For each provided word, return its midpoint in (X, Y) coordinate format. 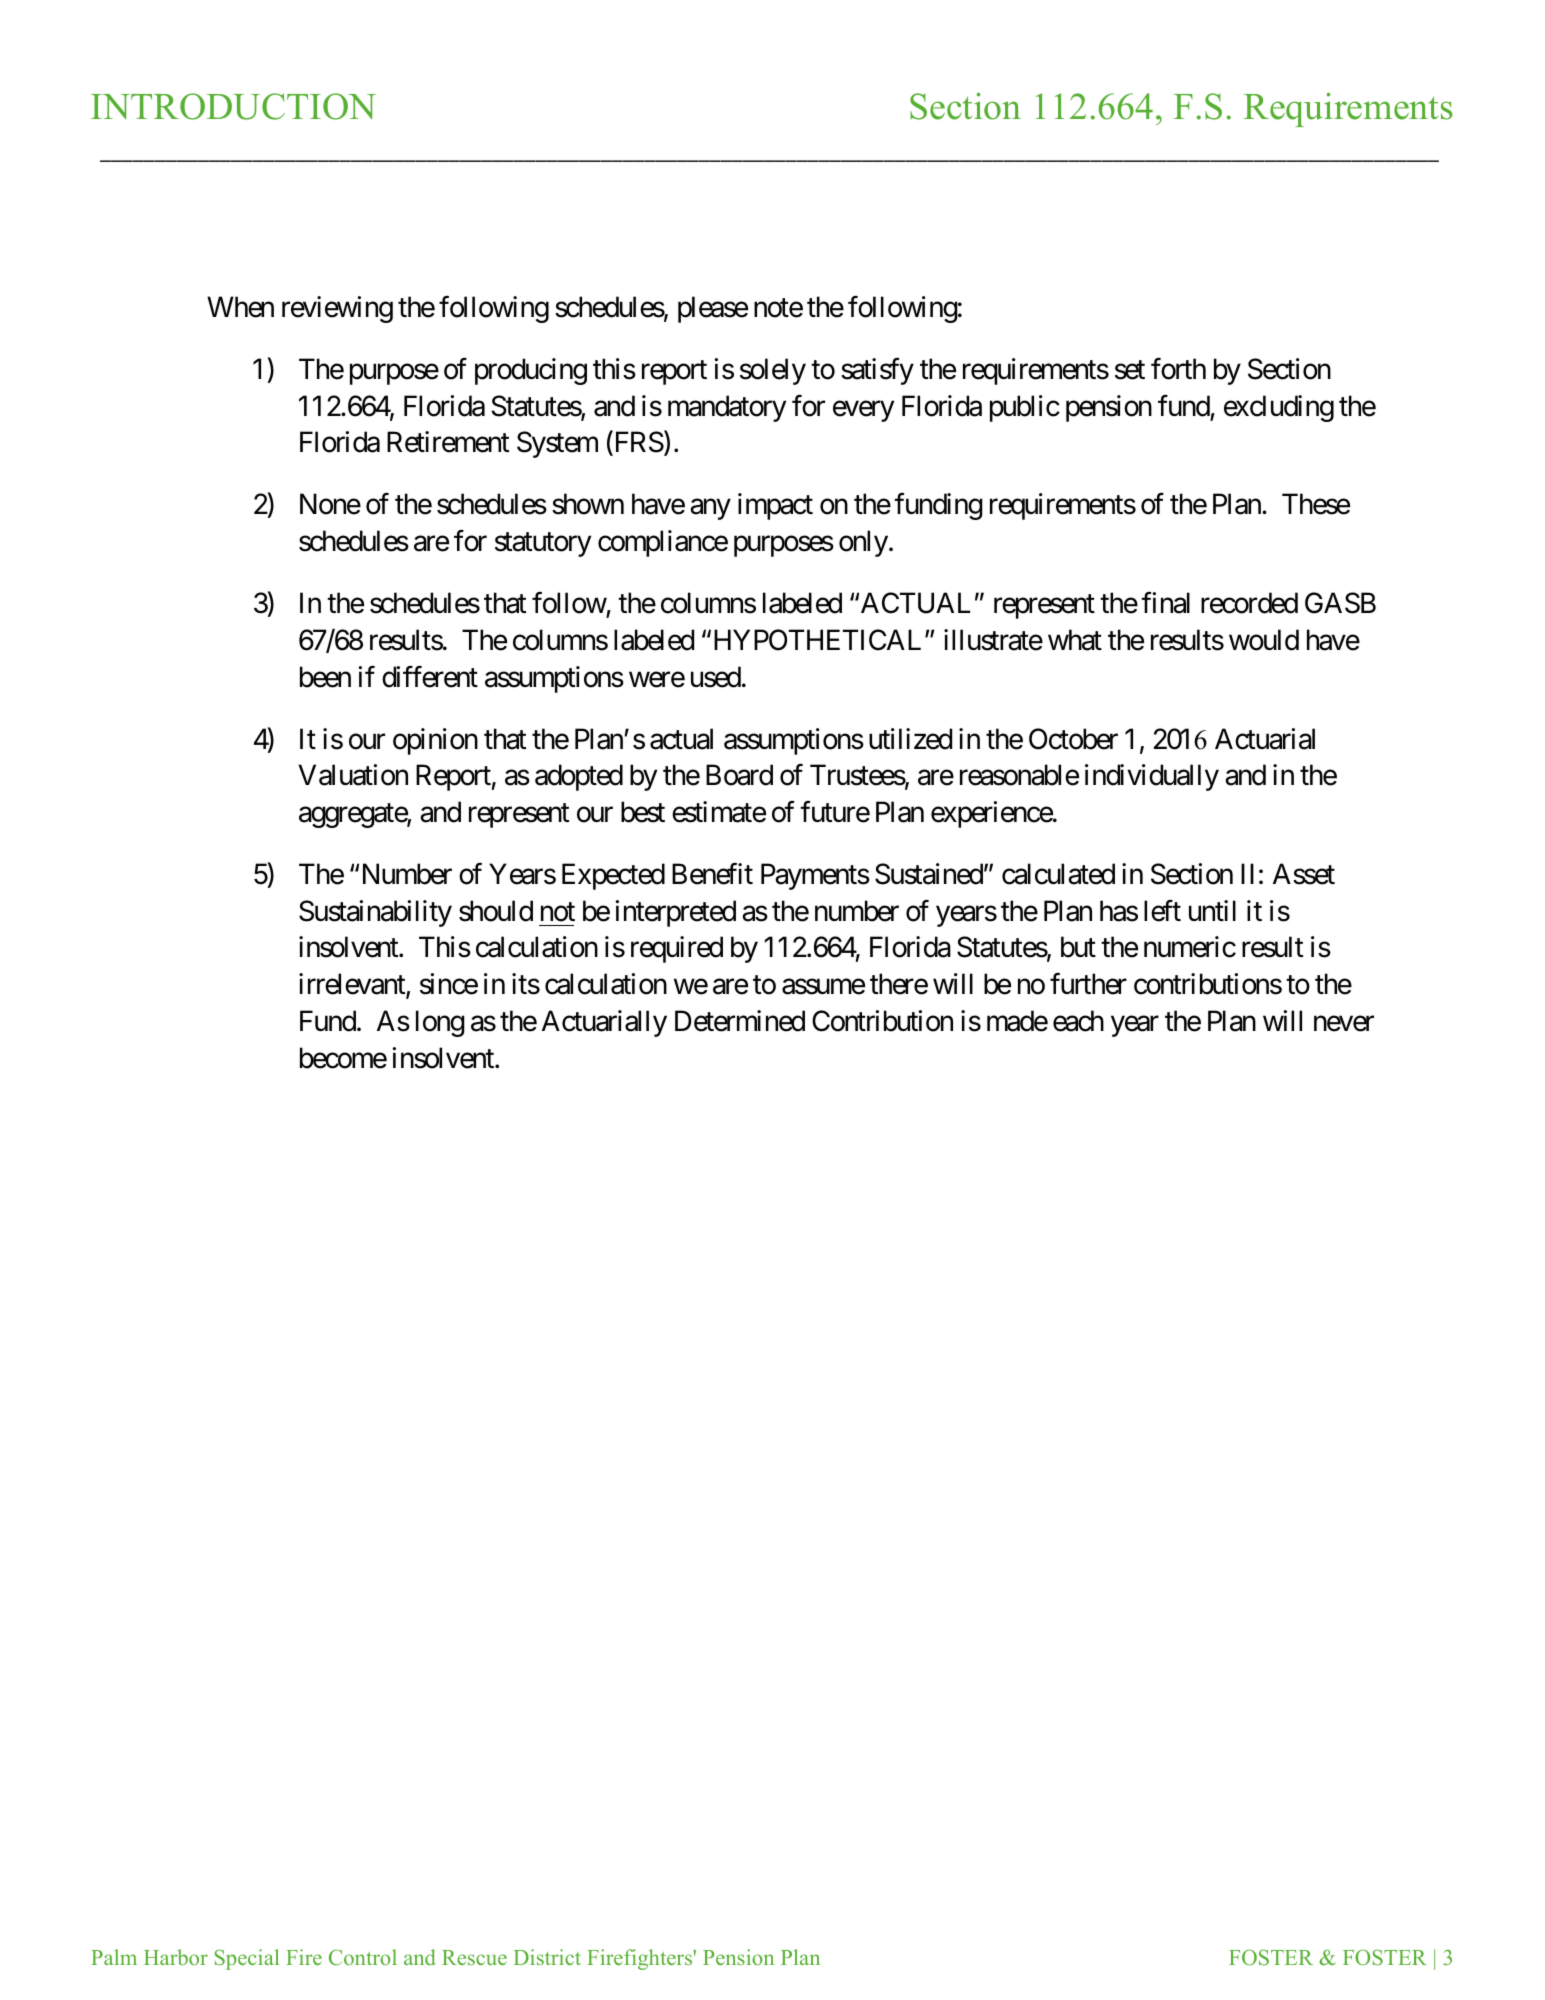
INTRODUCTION (233, 106)
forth (1178, 369)
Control (363, 1957)
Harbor (176, 1957)
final (1165, 603)
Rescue (474, 1957)
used (716, 677)
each (1078, 1021)
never (1344, 1024)
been (325, 677)
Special (247, 1959)
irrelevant (353, 985)
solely (773, 371)
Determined (740, 1021)
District (547, 1957)
